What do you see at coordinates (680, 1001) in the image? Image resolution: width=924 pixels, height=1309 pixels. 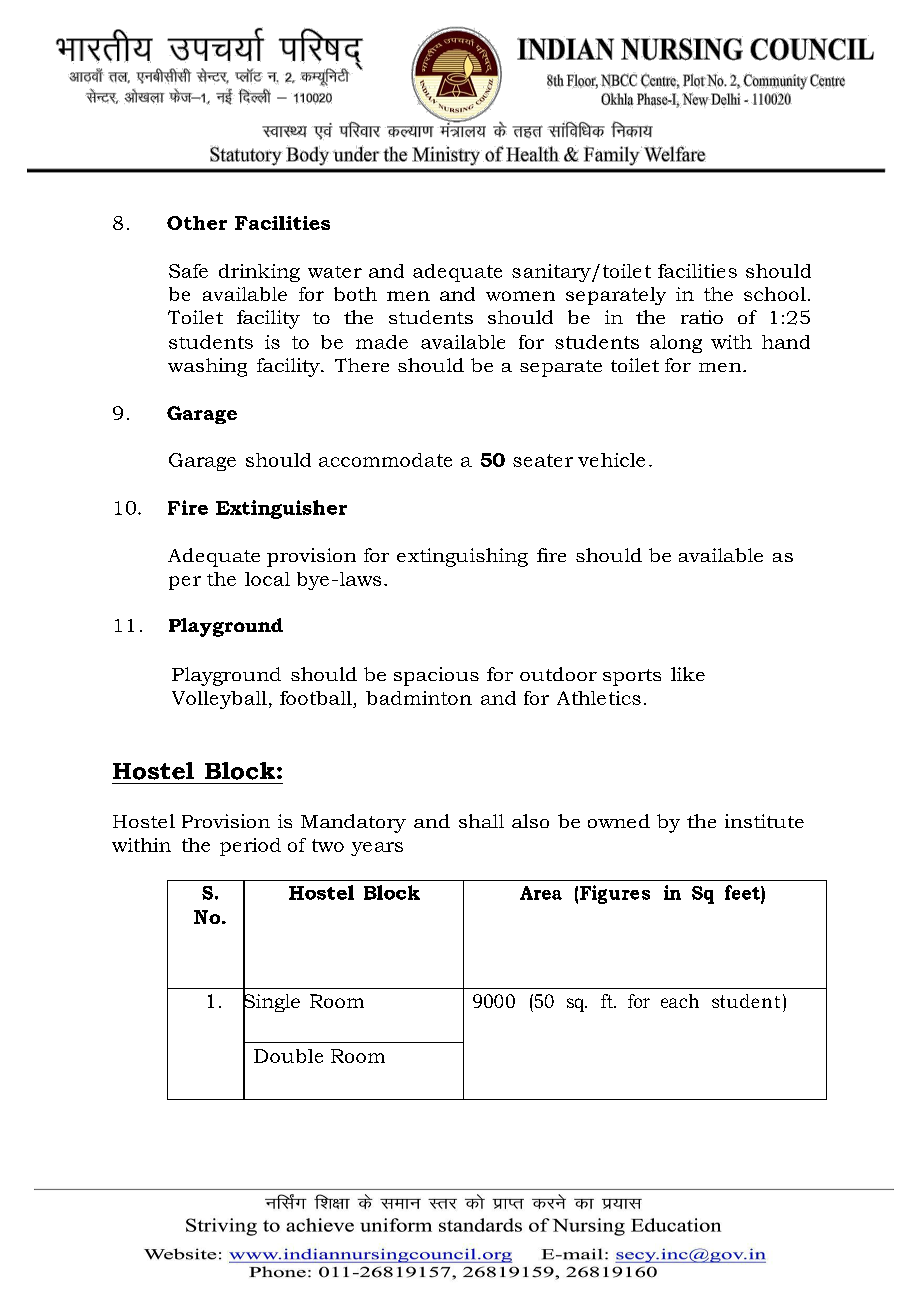 I see `each` at bounding box center [680, 1001].
